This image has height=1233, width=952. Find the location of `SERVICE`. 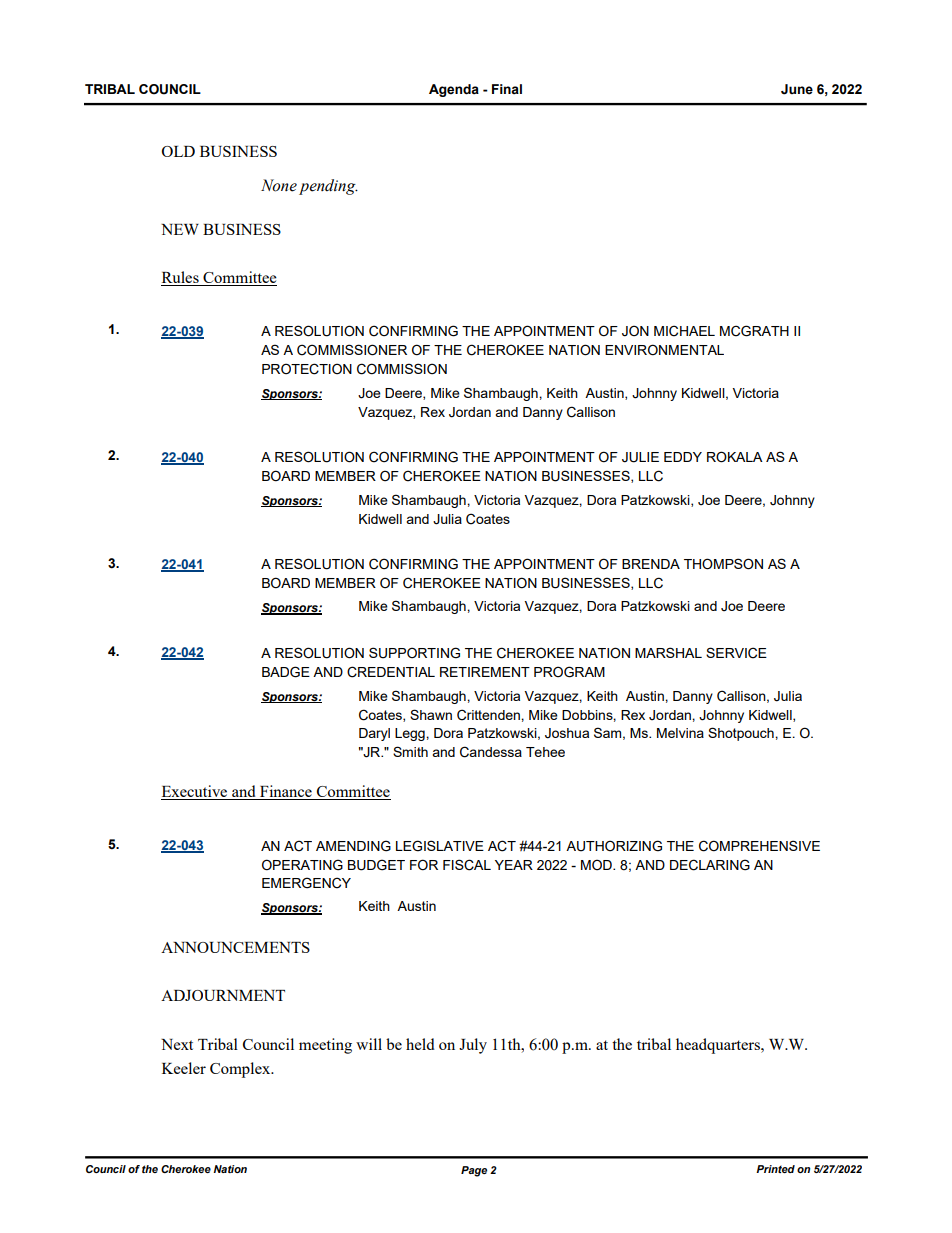

SERVICE is located at coordinates (736, 653).
